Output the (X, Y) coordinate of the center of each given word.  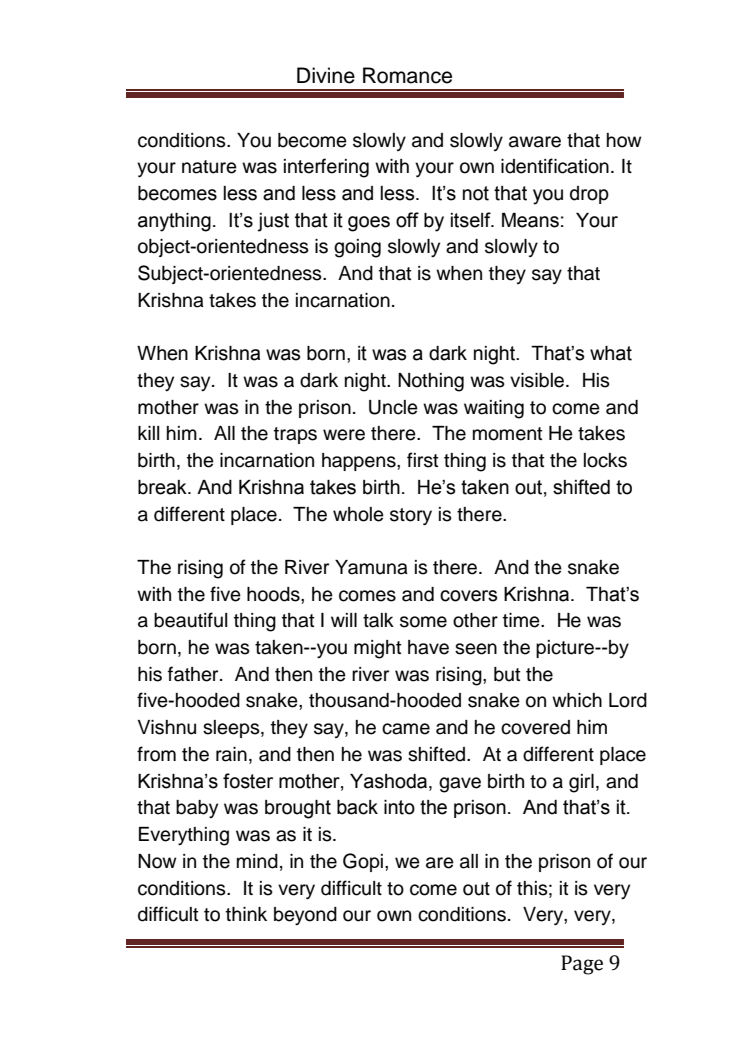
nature (209, 167)
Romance (407, 75)
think (246, 914)
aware (535, 142)
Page (582, 965)
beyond (305, 916)
